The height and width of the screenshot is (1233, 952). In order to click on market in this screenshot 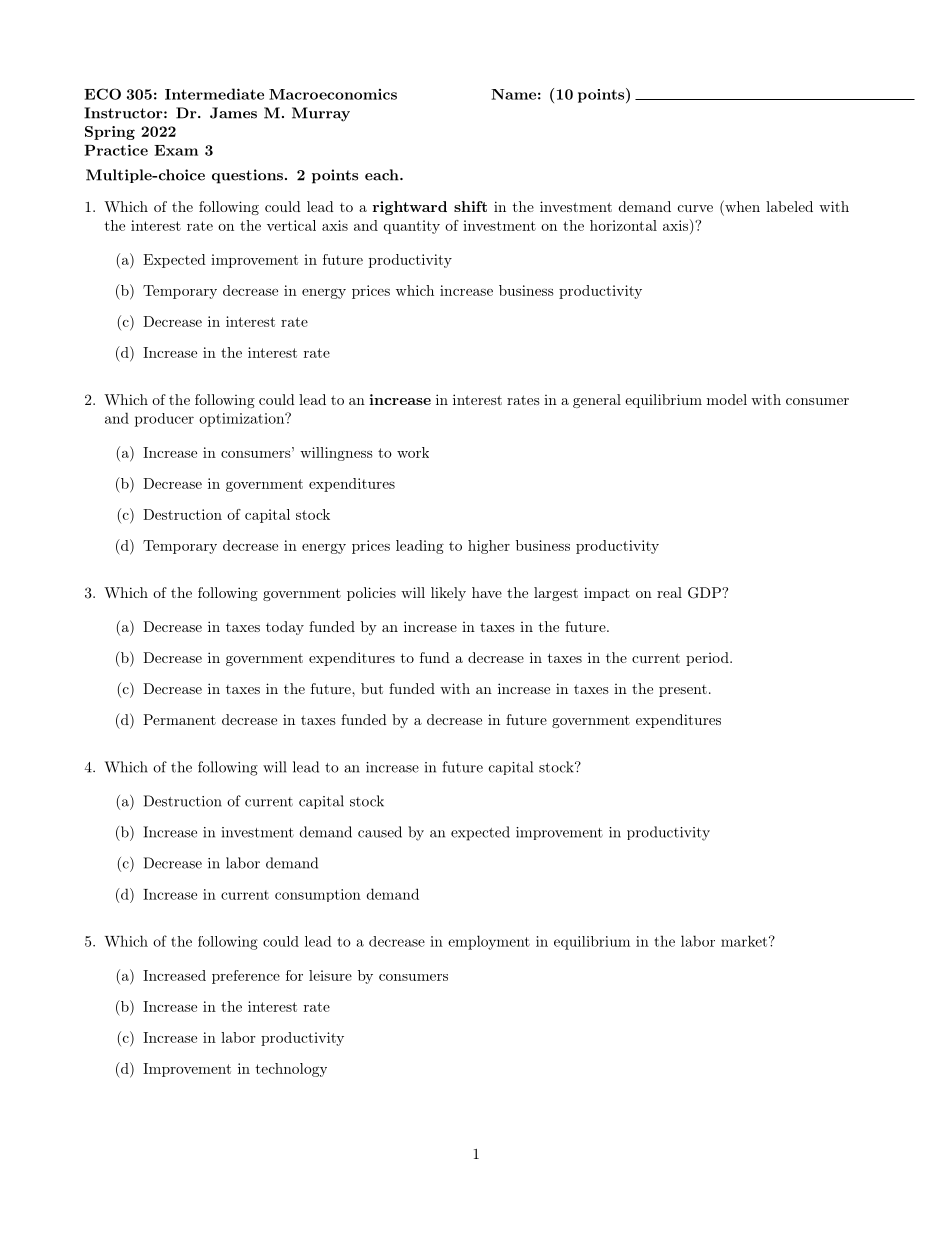, I will do `click(744, 941)`.
